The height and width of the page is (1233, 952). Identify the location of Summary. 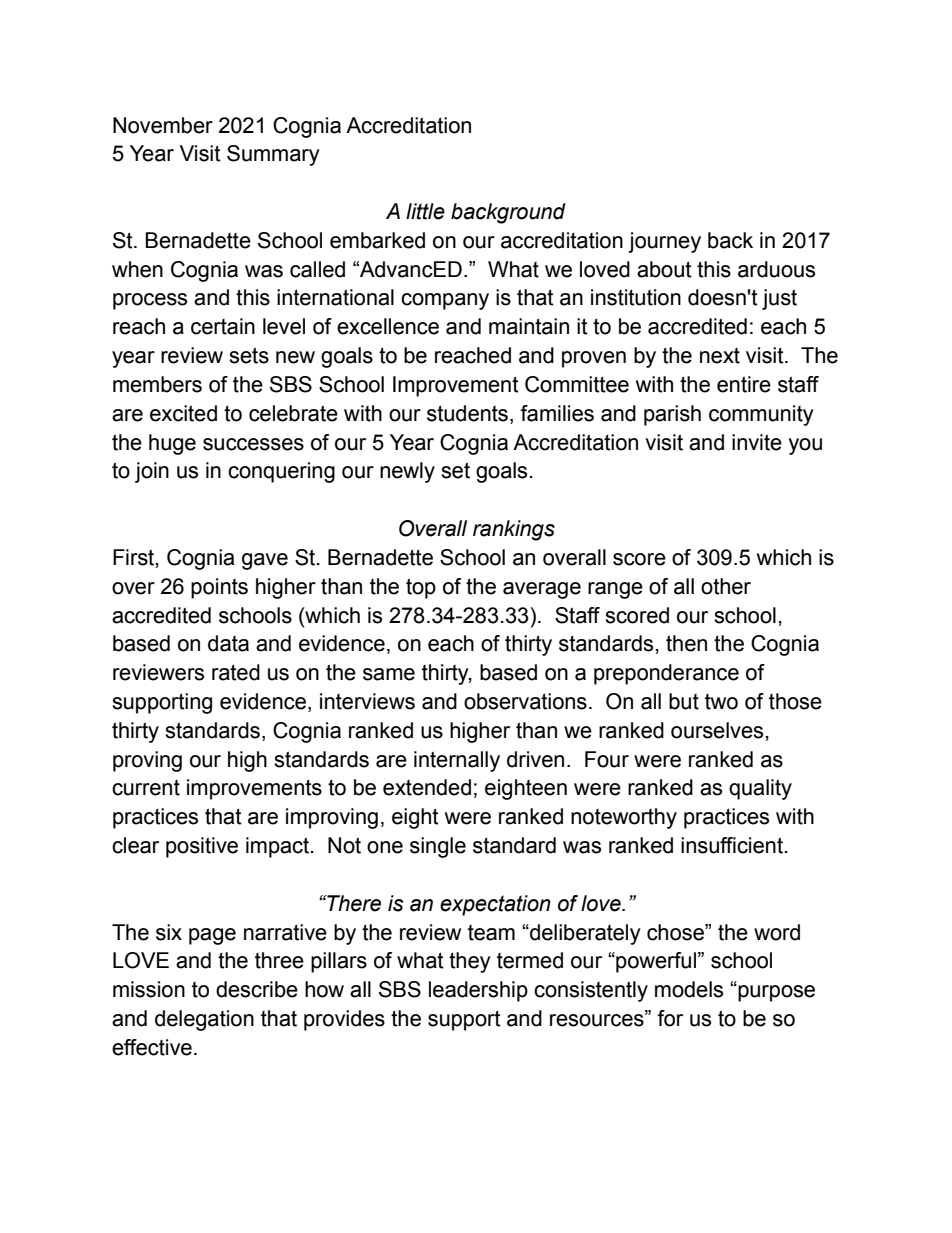
(273, 155).
